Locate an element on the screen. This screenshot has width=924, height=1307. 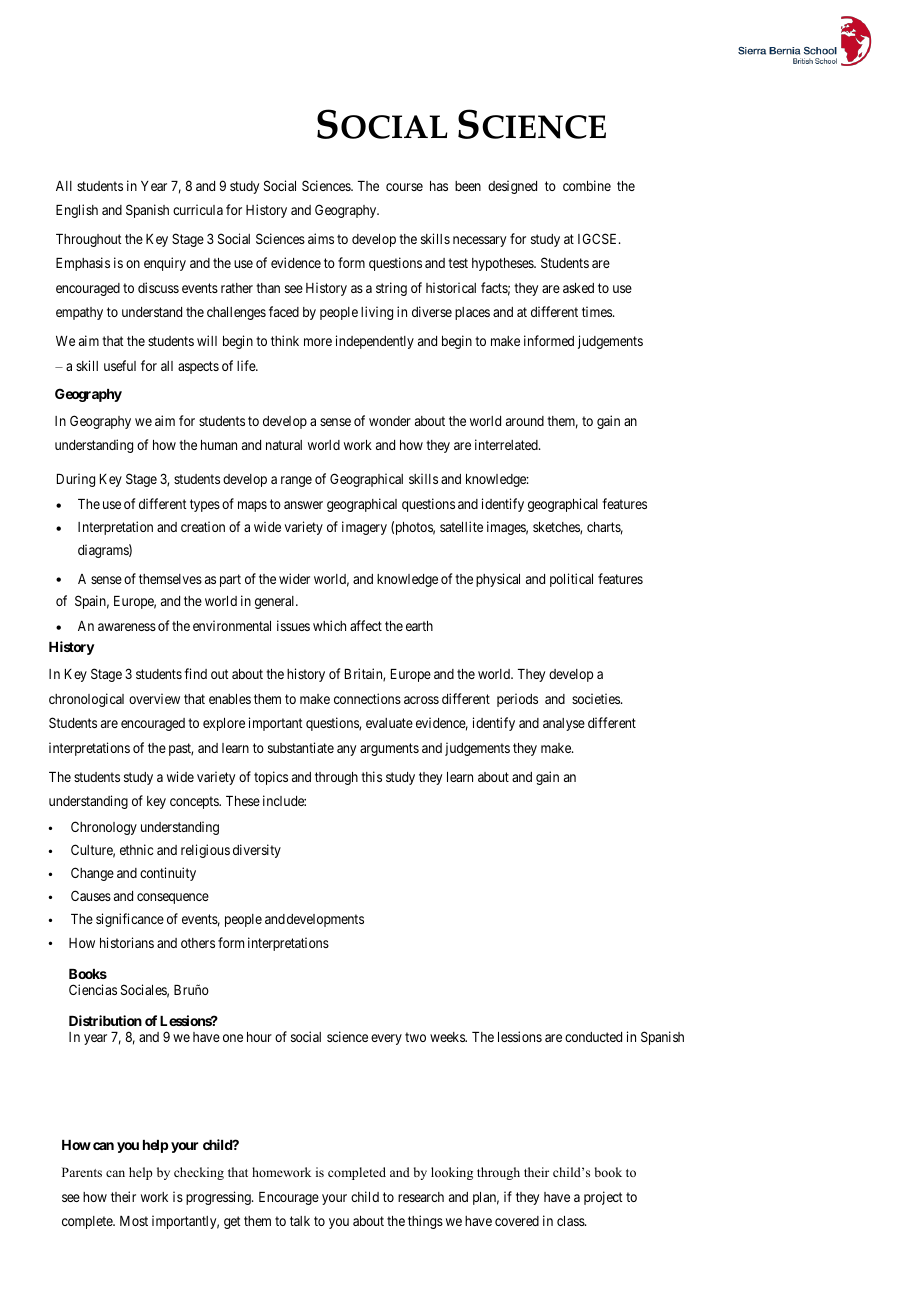
covered is located at coordinates (517, 1221).
